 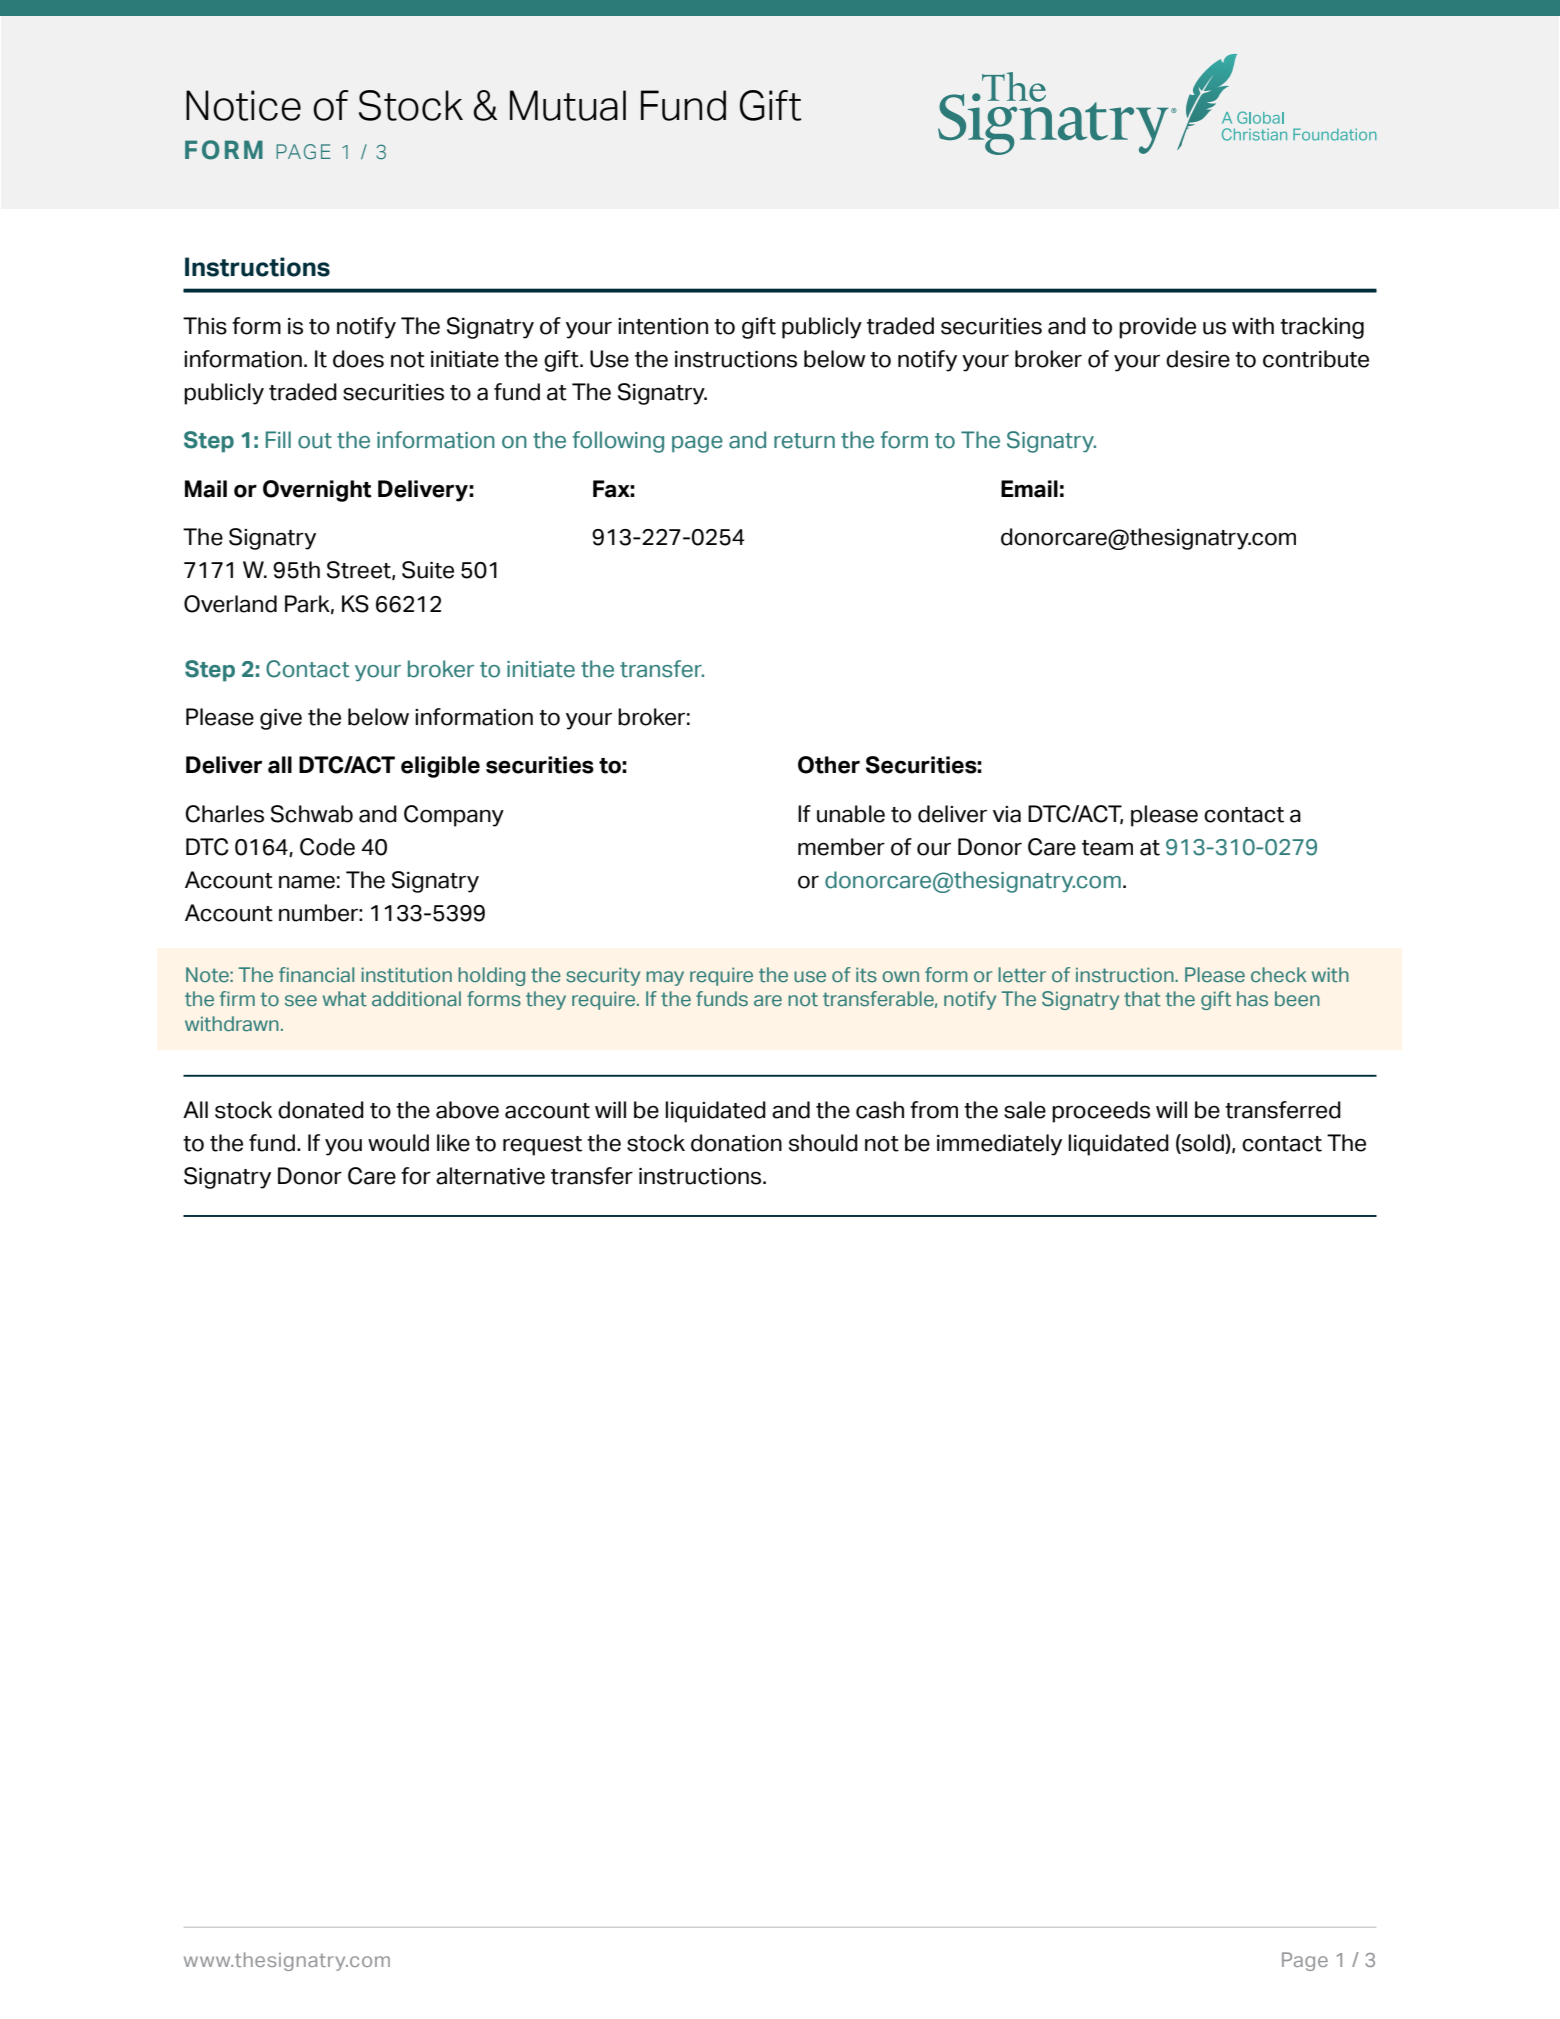 I want to click on Overland, so click(x=230, y=604).
